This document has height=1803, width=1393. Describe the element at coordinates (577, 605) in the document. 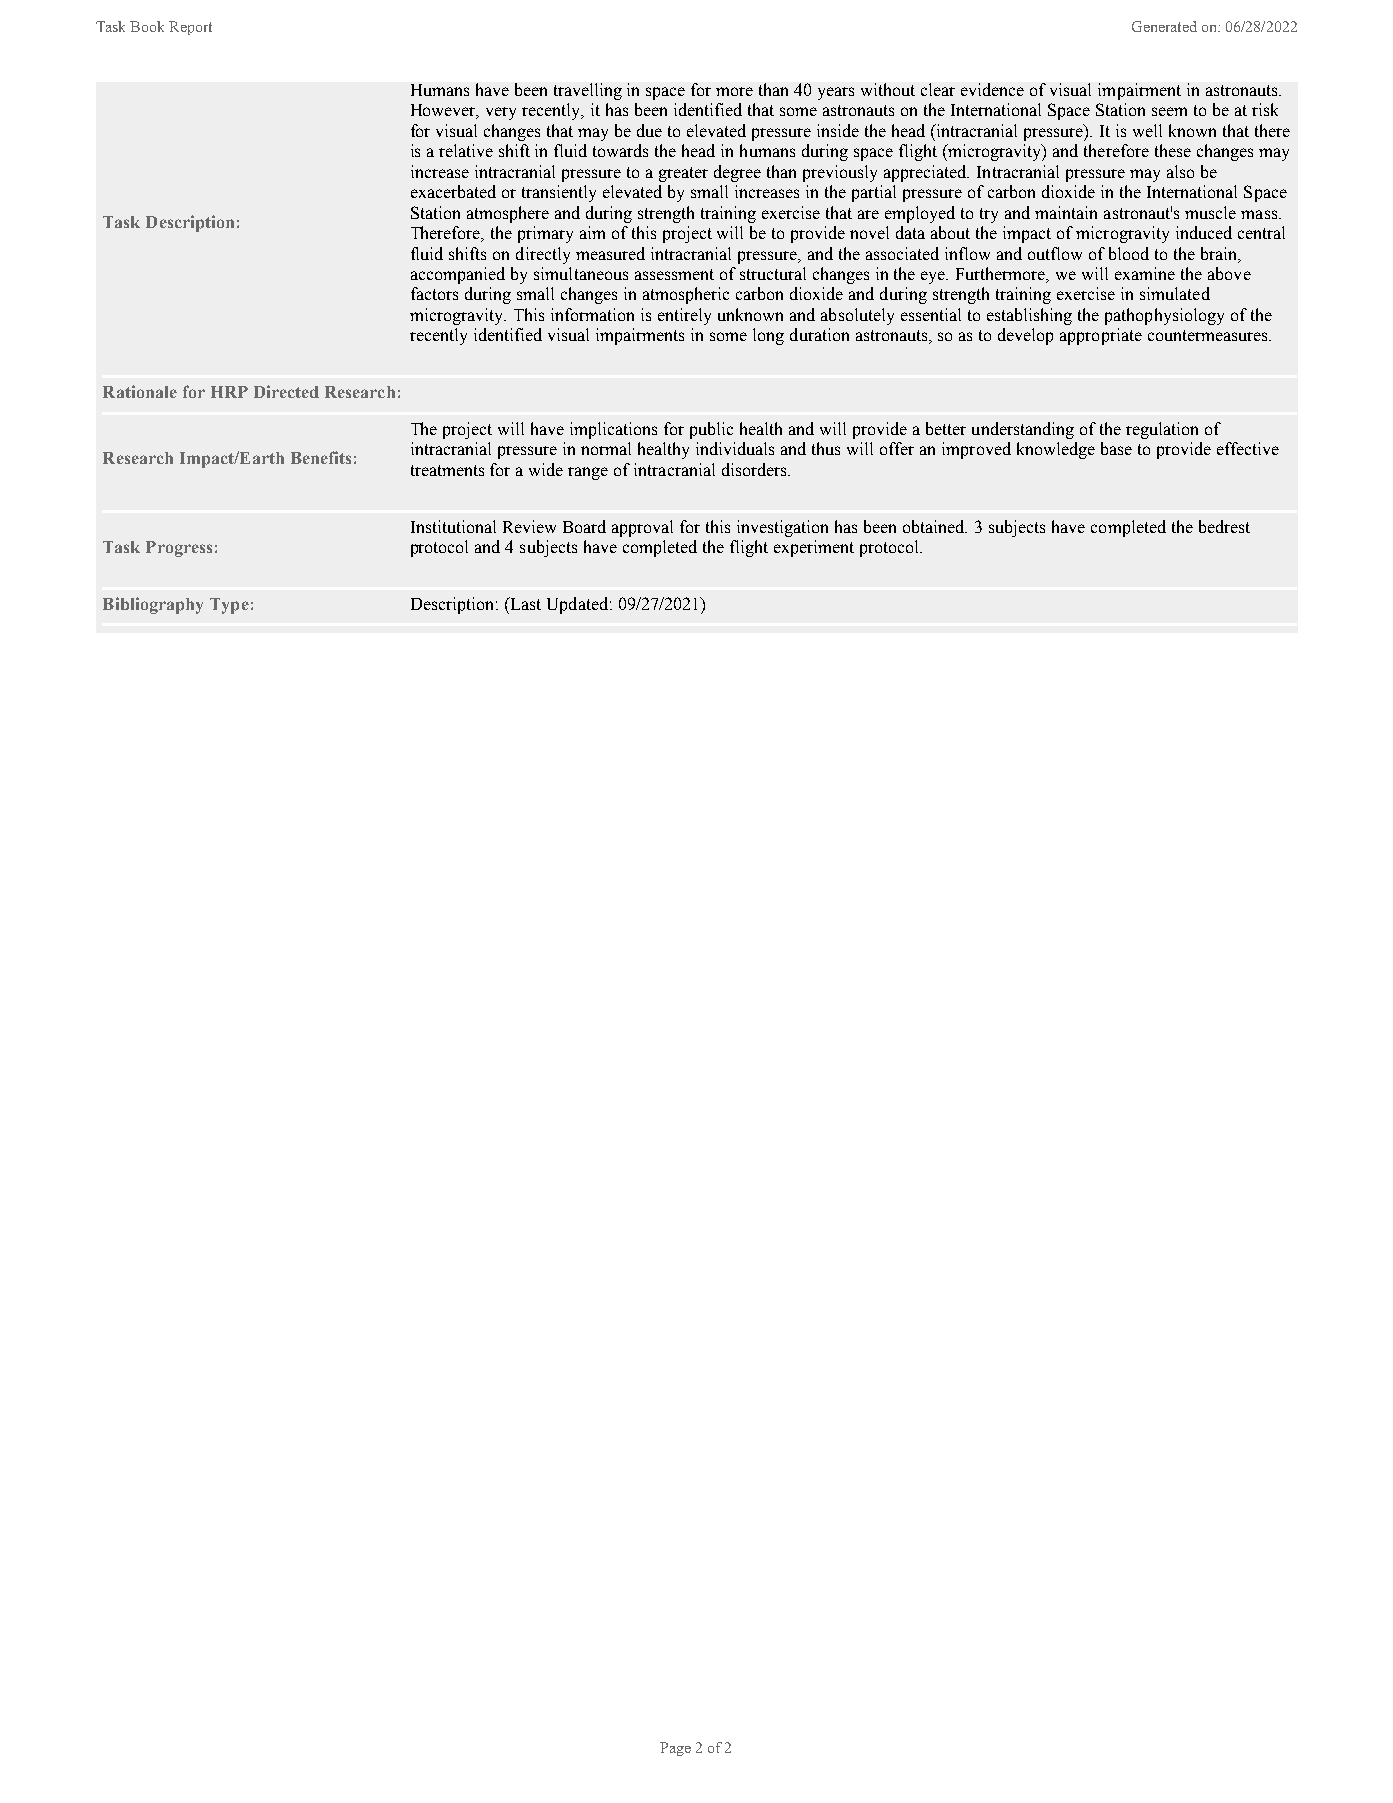

I see `Updated` at that location.
